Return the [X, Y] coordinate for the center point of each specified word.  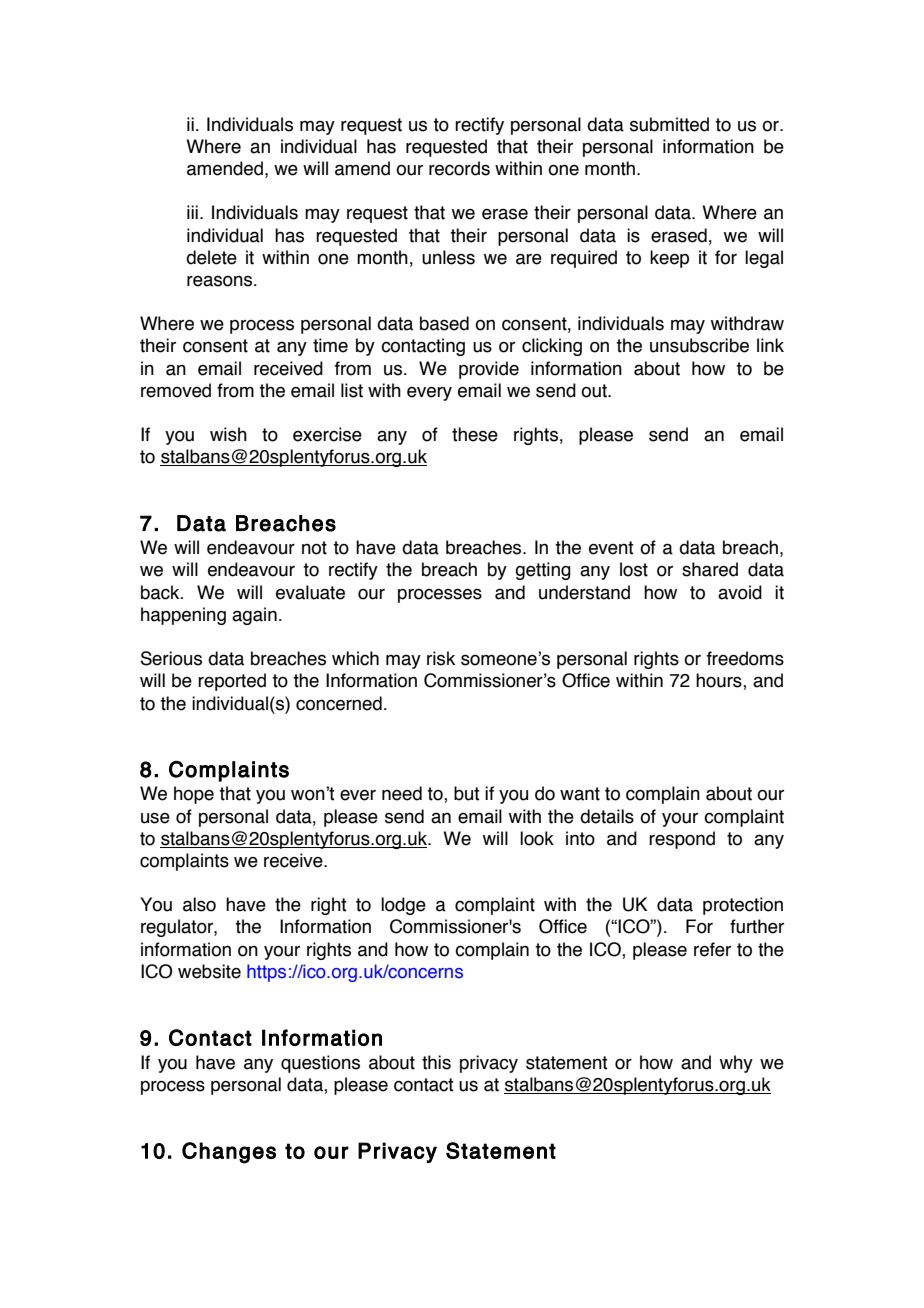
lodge [403, 906]
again [254, 616]
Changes [229, 1153]
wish [228, 434]
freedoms [745, 658]
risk [441, 658]
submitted [669, 124]
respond [682, 840]
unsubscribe [699, 345]
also [199, 904]
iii [192, 212]
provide [489, 370]
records [459, 168]
